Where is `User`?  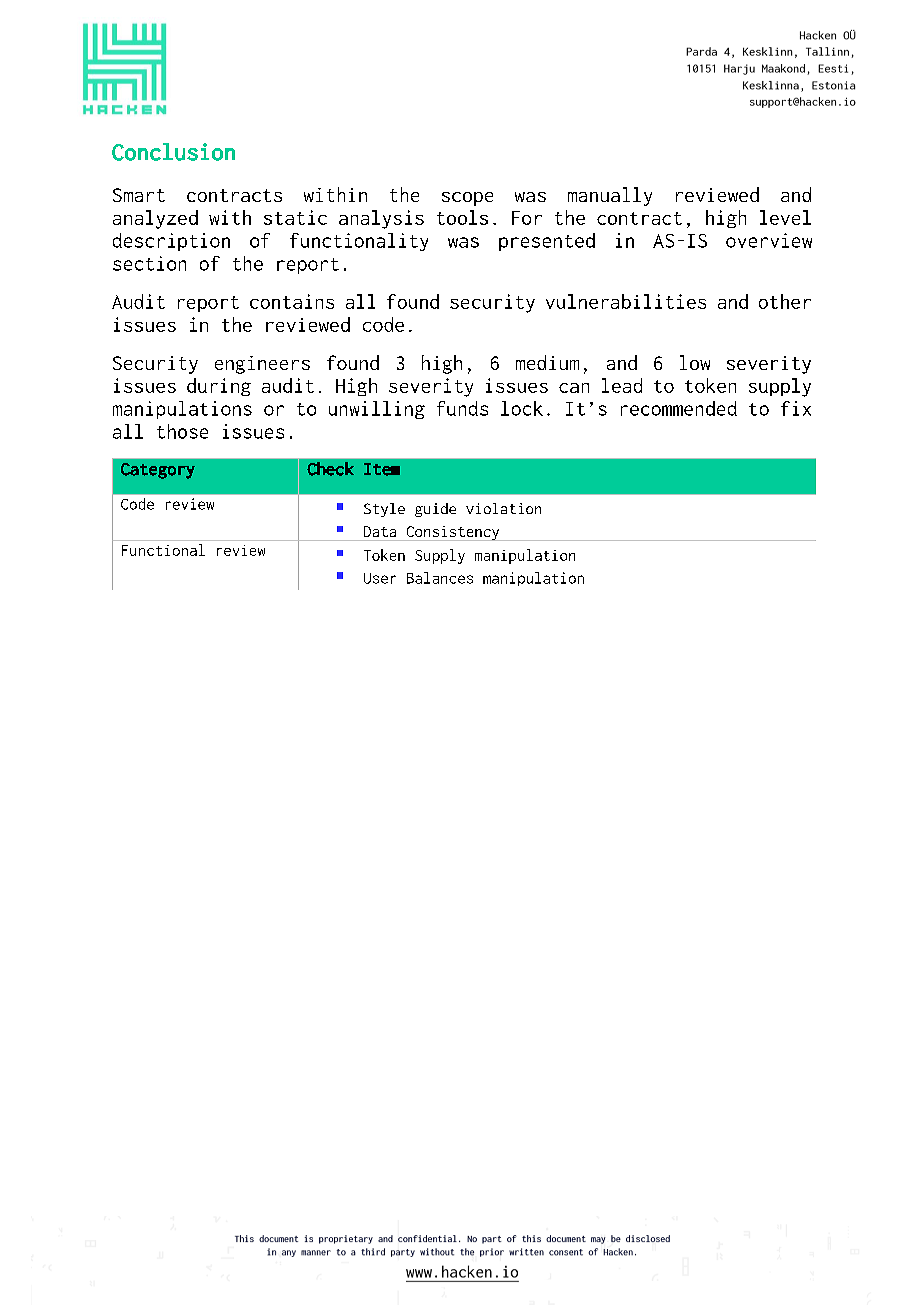 User is located at coordinates (380, 578).
